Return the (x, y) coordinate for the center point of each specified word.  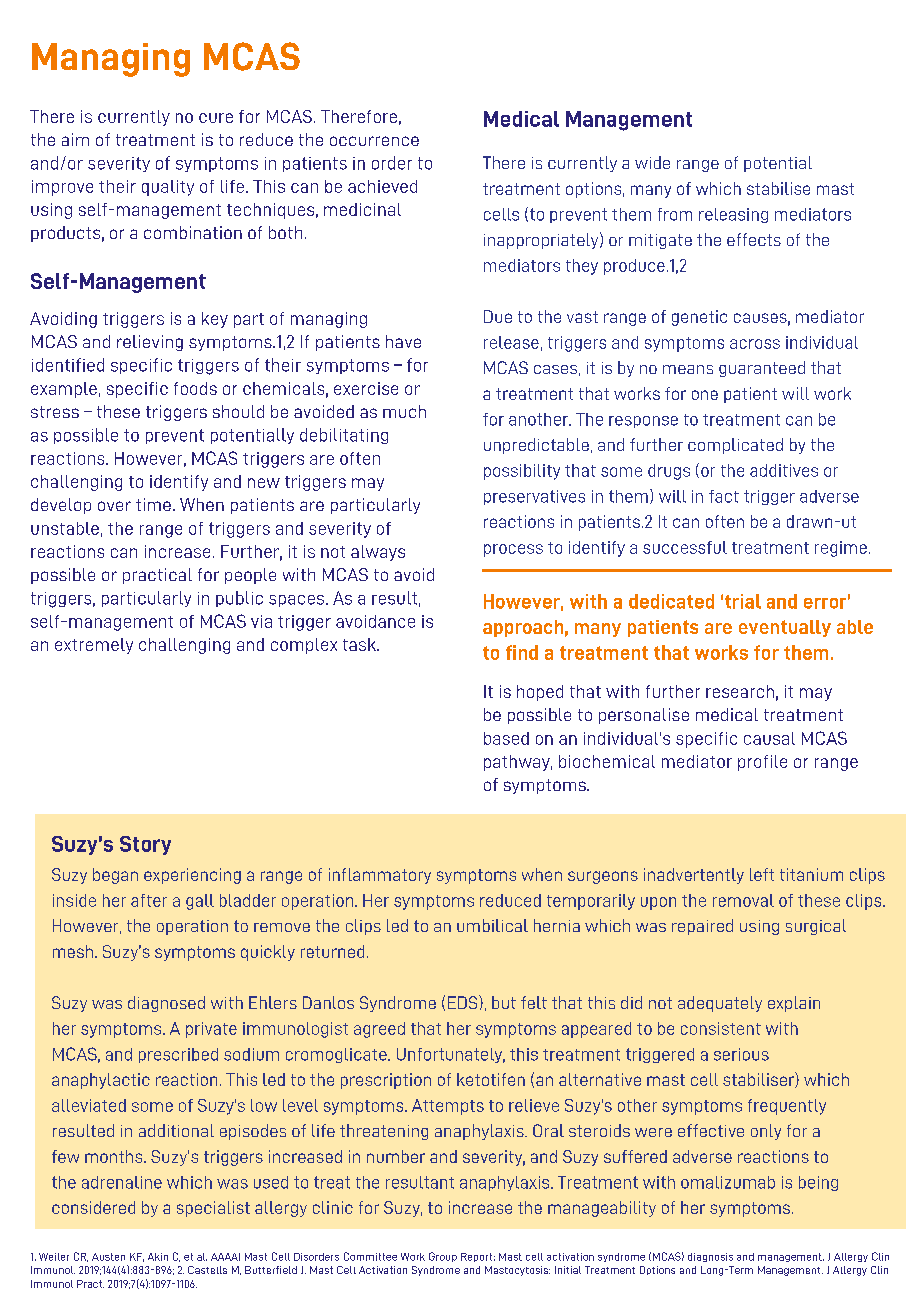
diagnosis (710, 1257)
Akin (158, 1257)
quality (168, 188)
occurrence (374, 141)
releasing (733, 215)
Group (443, 1257)
